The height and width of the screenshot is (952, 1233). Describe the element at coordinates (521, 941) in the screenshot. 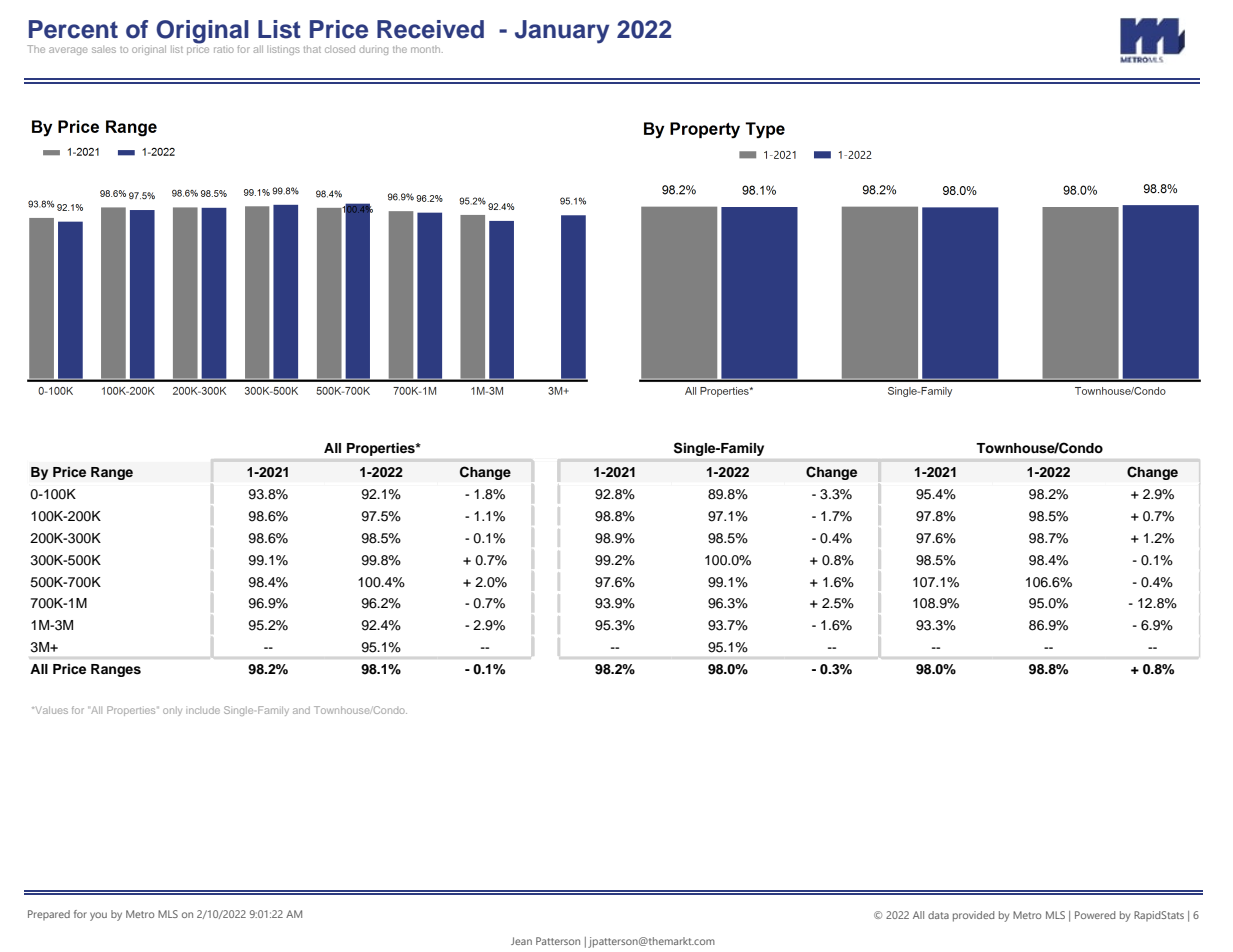

I see `Jean` at that location.
